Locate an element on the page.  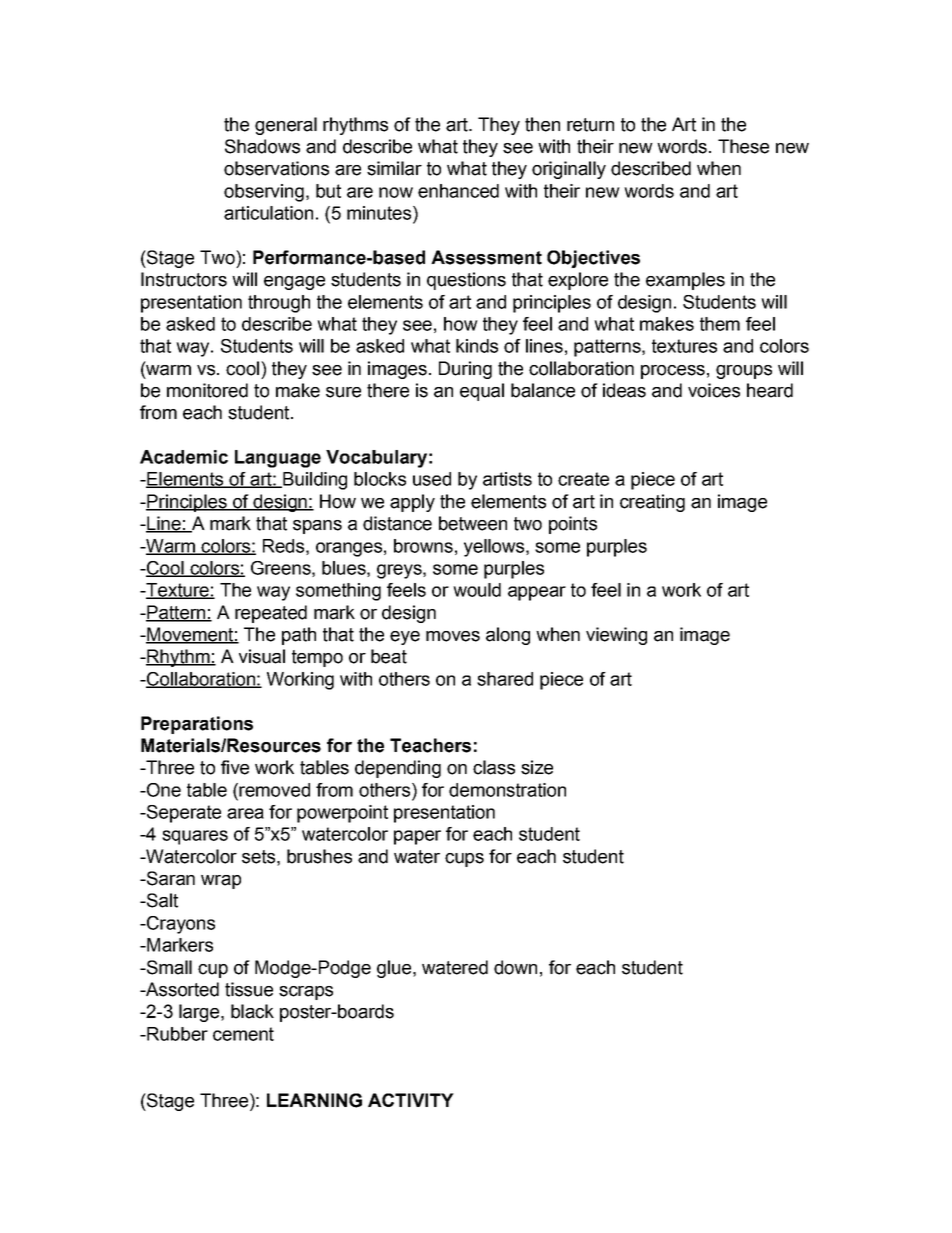
ACTIVITY is located at coordinates (411, 1100).
